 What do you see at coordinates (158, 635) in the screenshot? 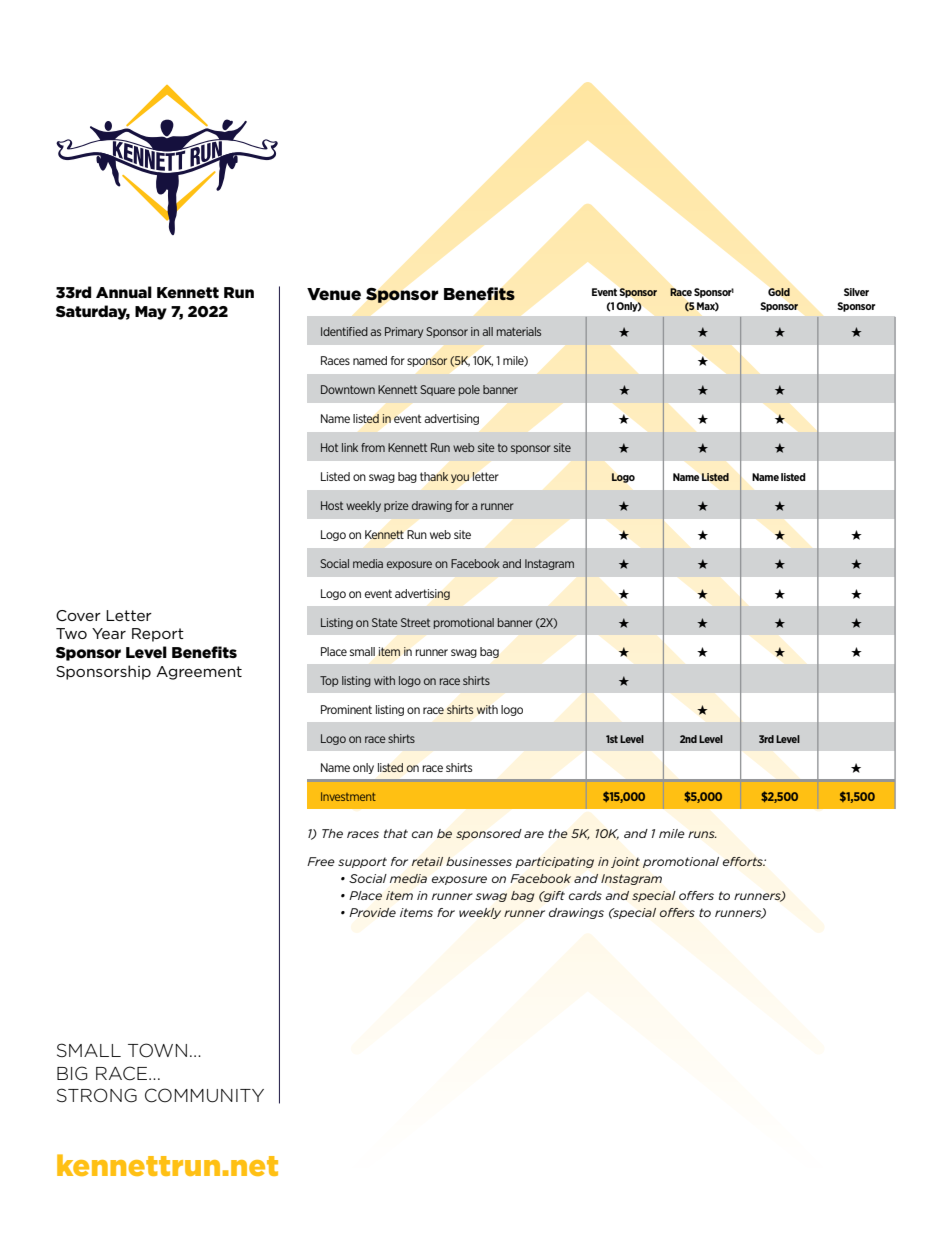
I see `Report` at bounding box center [158, 635].
